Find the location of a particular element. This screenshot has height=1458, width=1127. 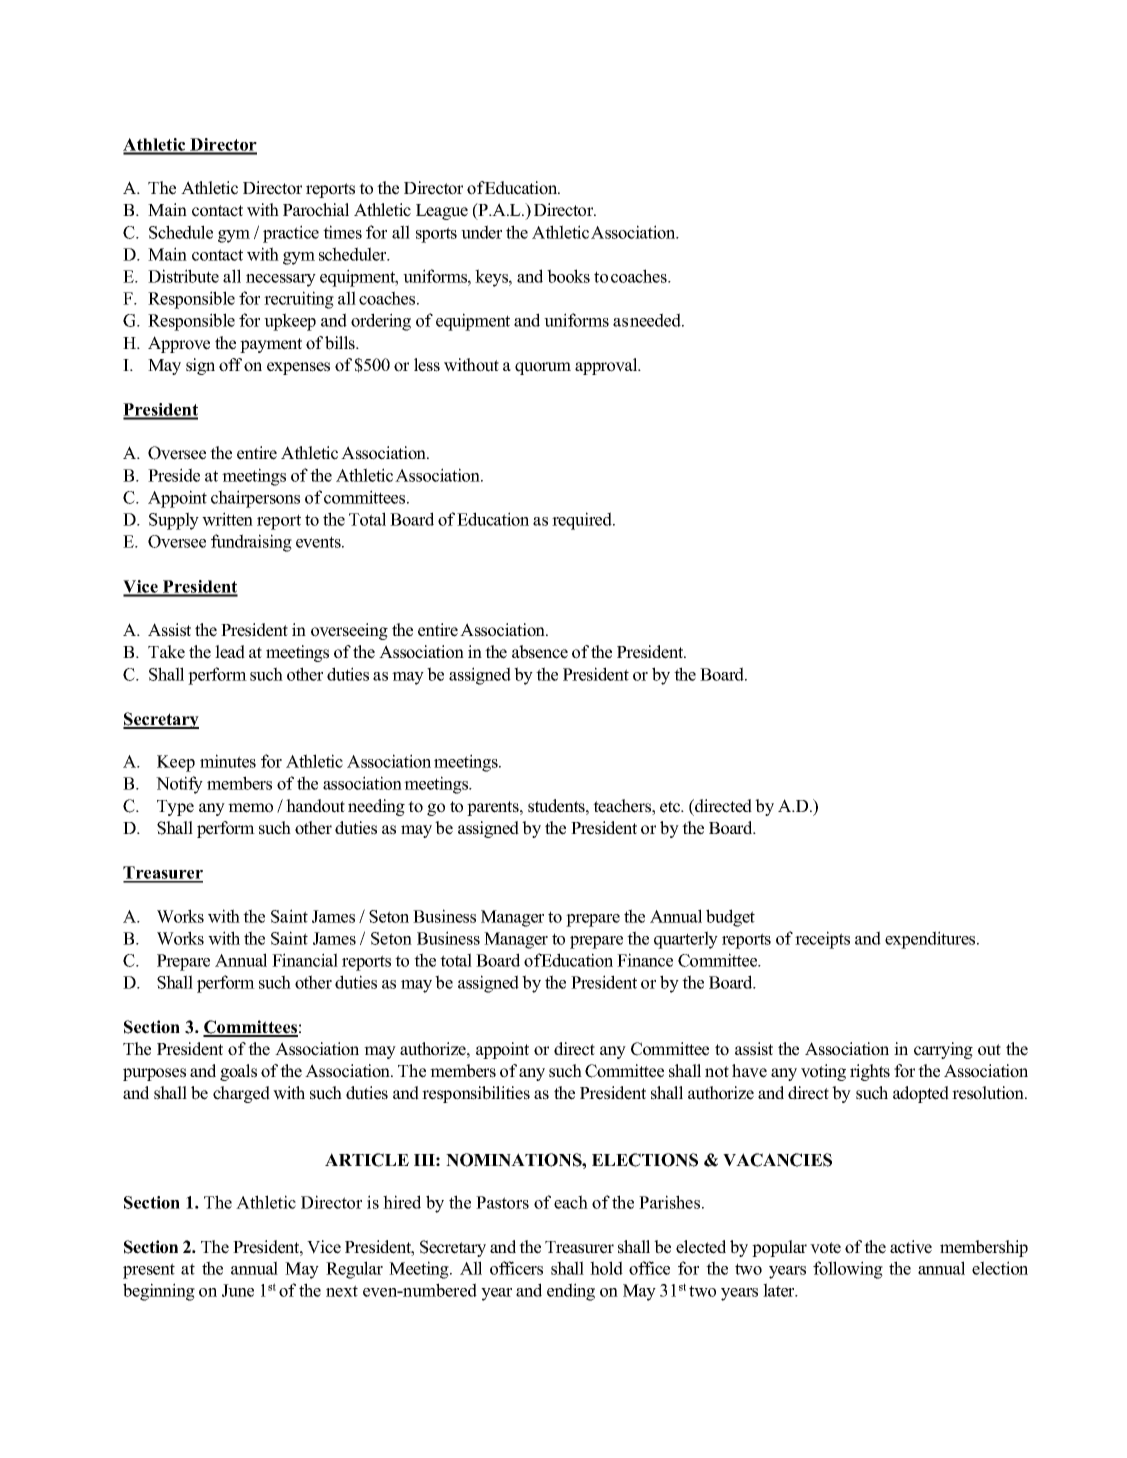

absence is located at coordinates (540, 652).
